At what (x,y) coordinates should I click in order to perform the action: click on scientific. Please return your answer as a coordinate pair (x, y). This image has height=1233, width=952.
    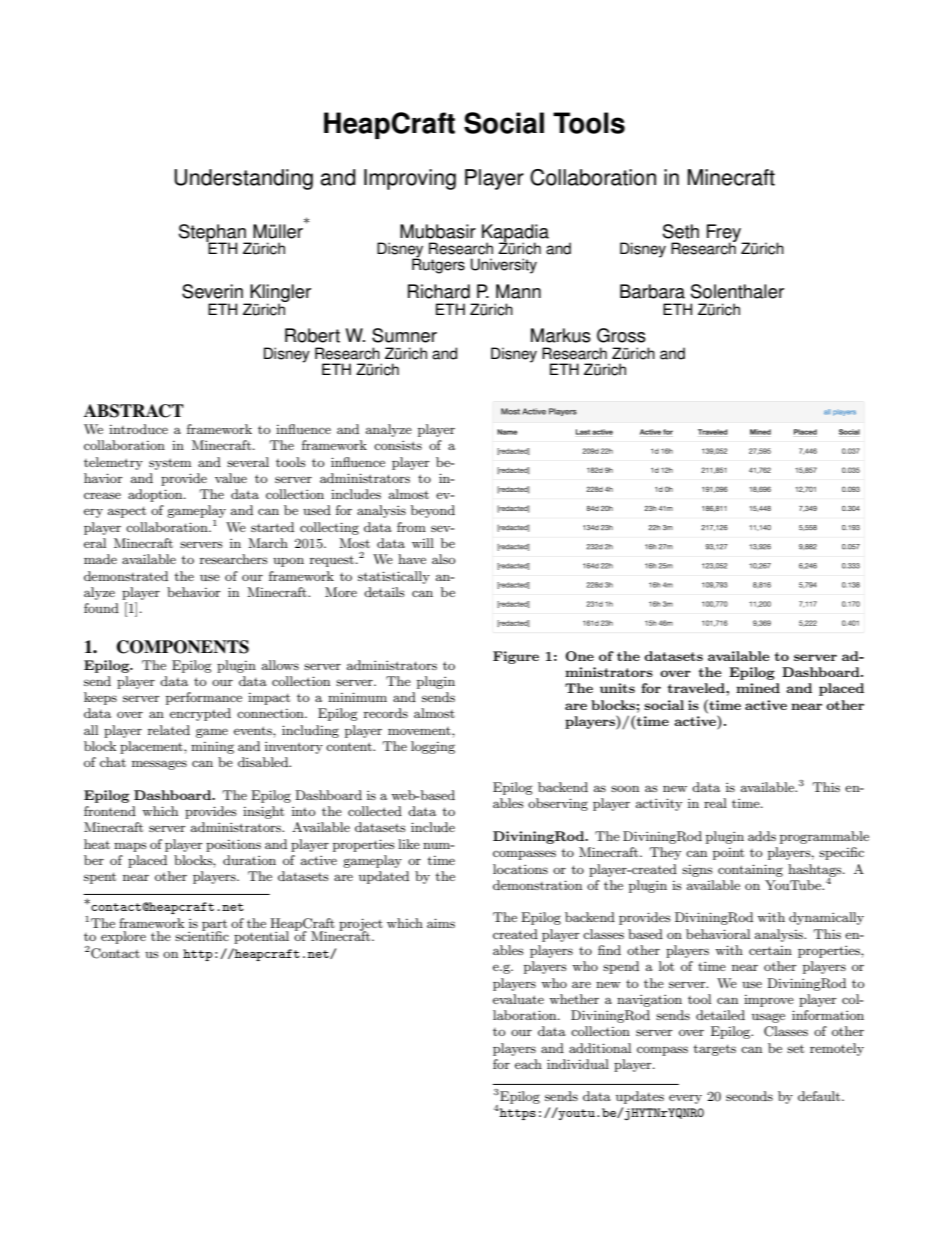
    Looking at the image, I should click on (202, 935).
